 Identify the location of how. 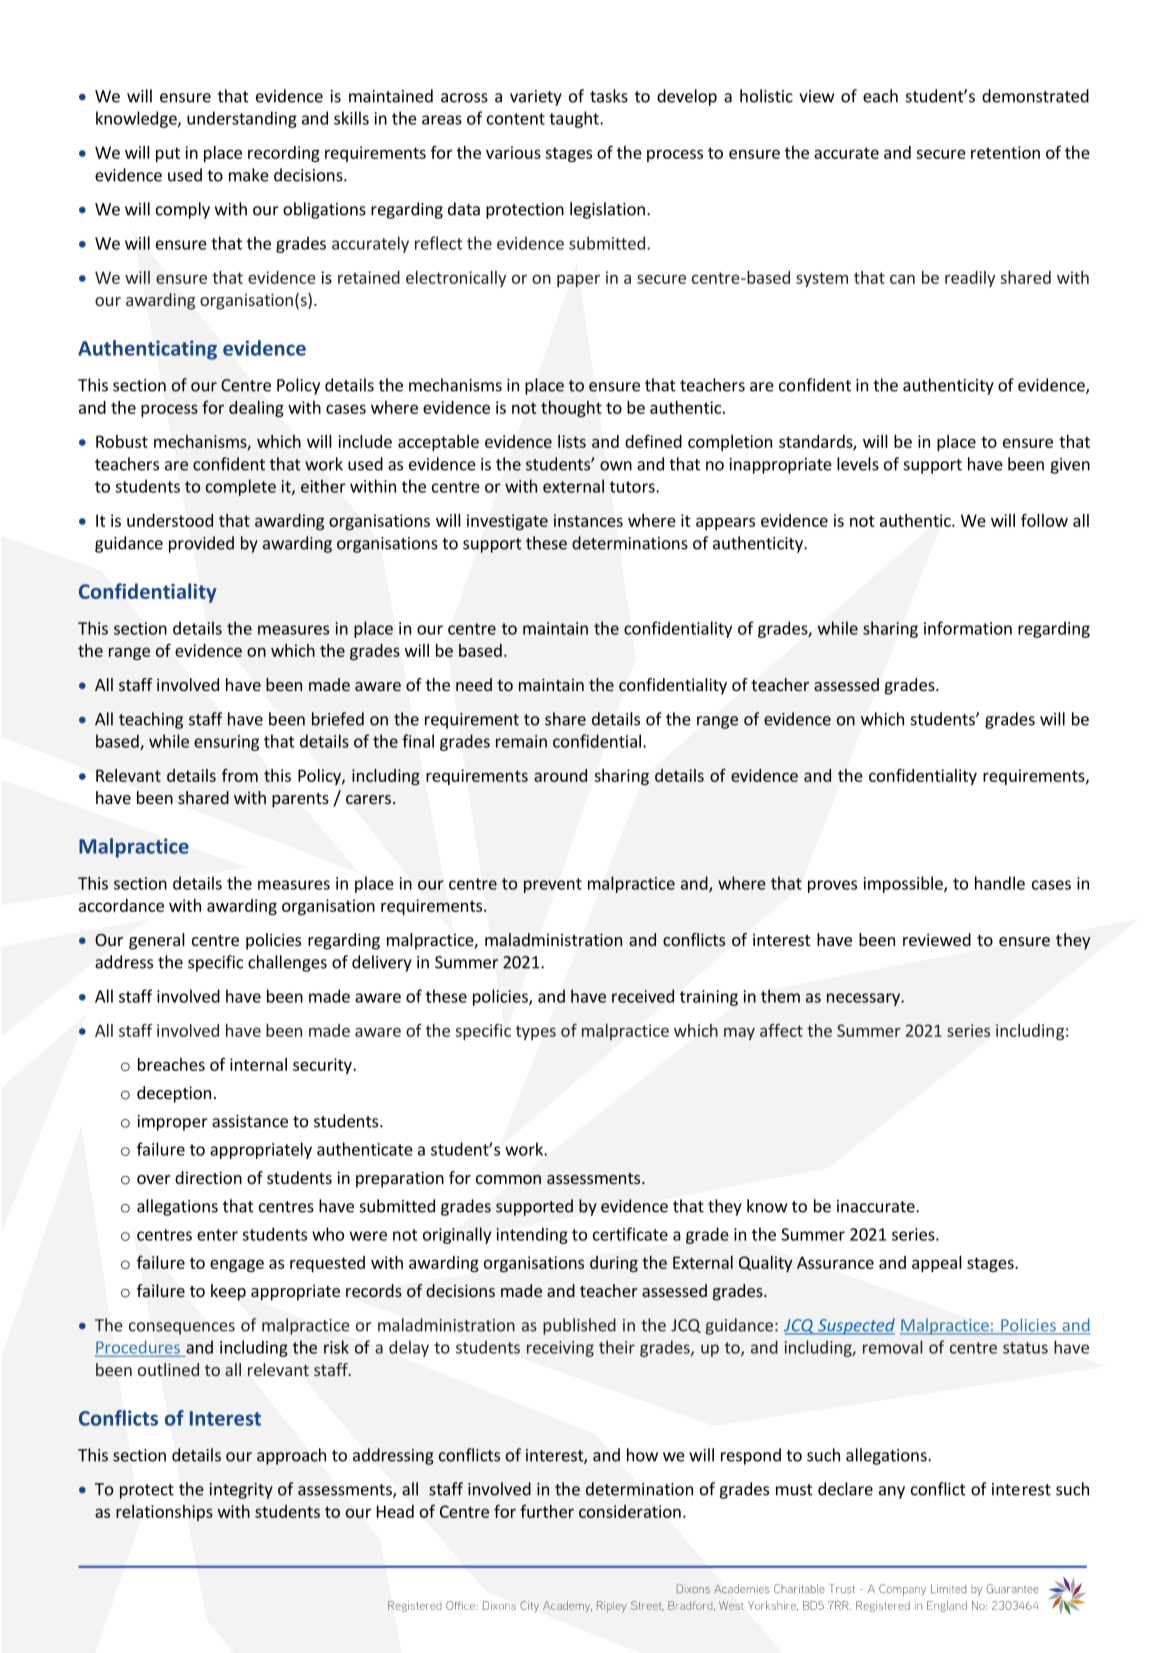
(642, 1455).
